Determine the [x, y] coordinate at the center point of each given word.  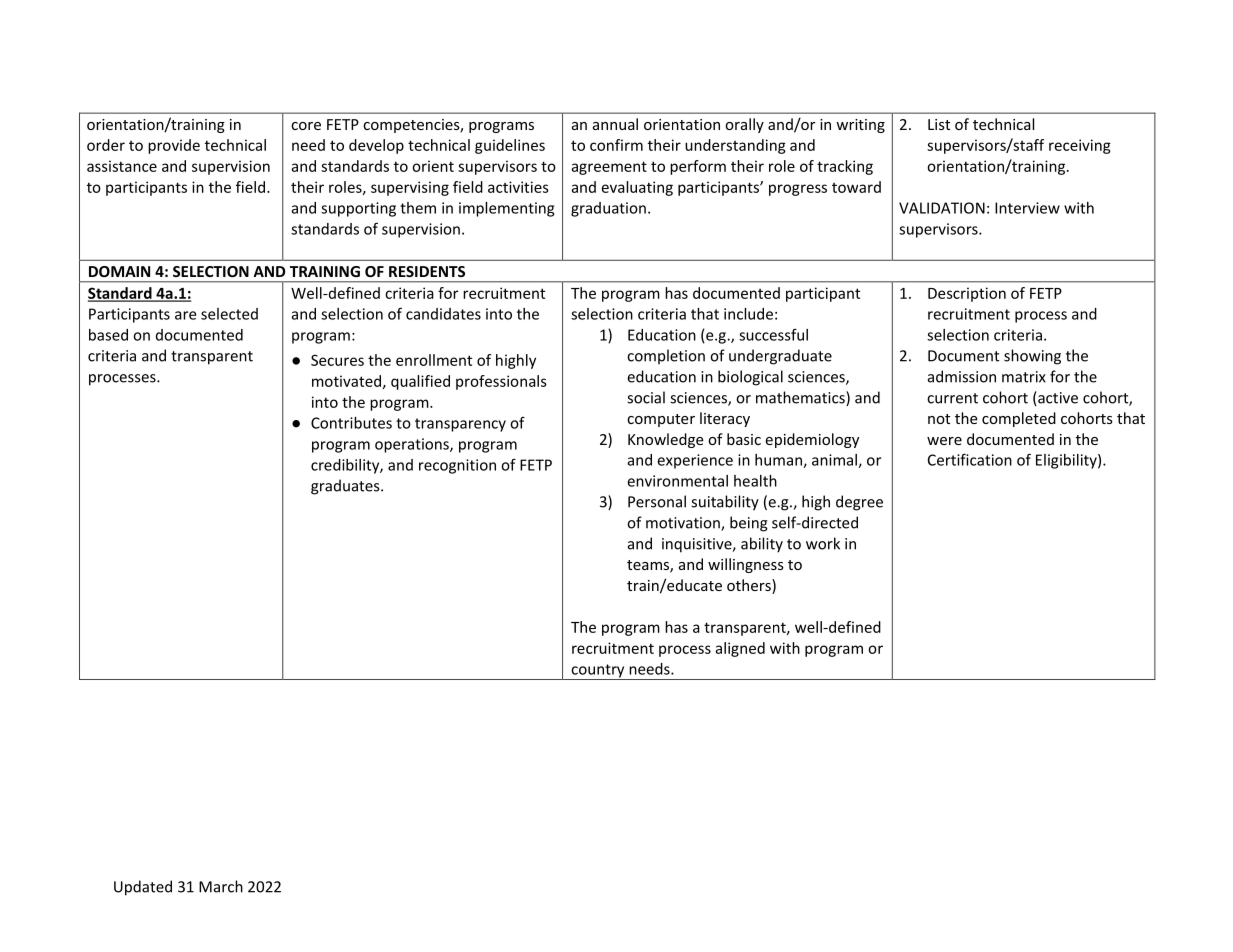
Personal [657, 501]
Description [967, 294]
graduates [346, 487]
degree [859, 503]
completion [666, 356]
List [939, 124]
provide [174, 146]
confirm [616, 145]
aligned [740, 649]
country [598, 672]
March [221, 886]
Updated [143, 888]
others [750, 586]
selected [229, 314]
